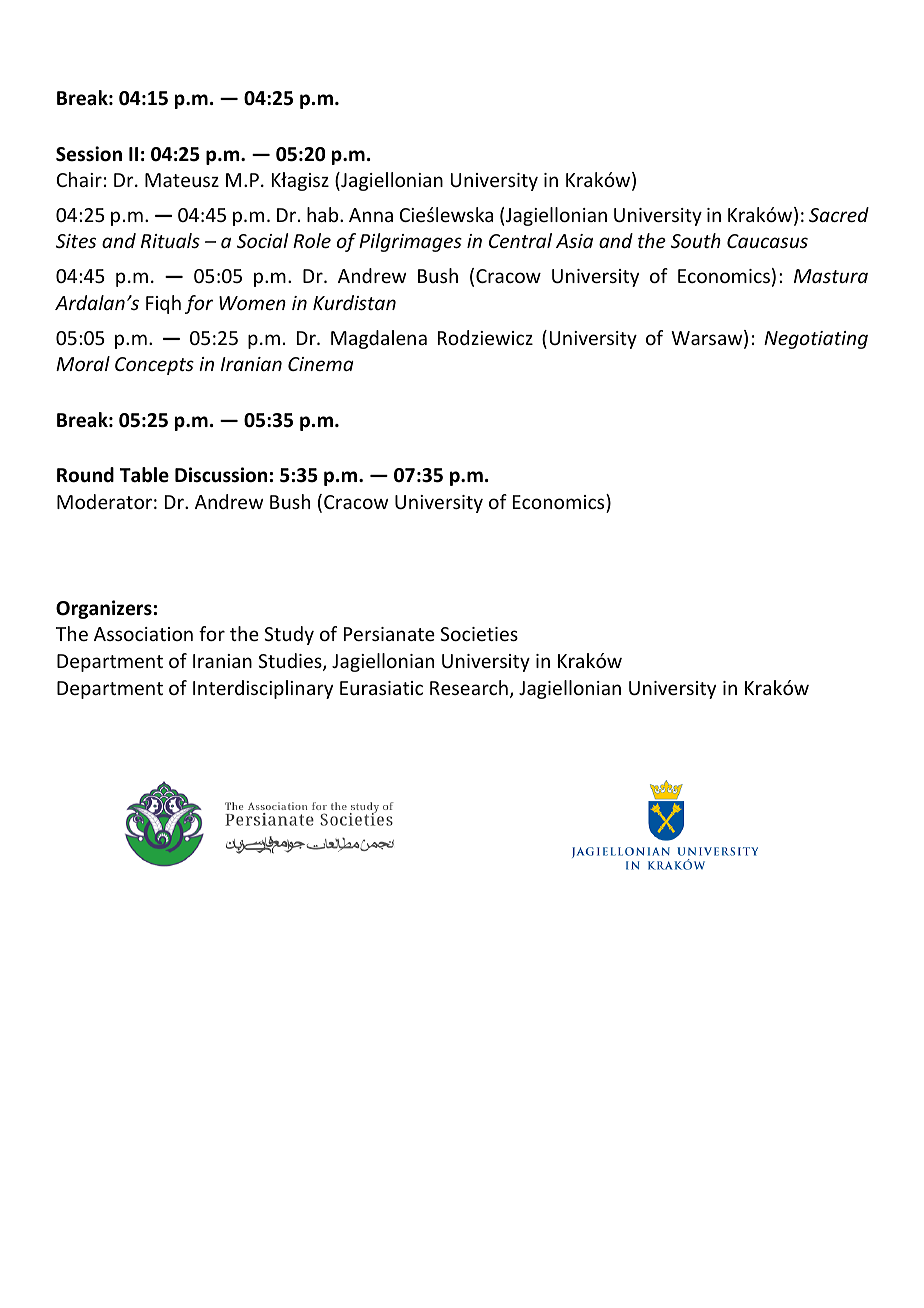 The height and width of the page is (1308, 924). Describe the element at coordinates (371, 215) in the page. I see `Anna` at that location.
